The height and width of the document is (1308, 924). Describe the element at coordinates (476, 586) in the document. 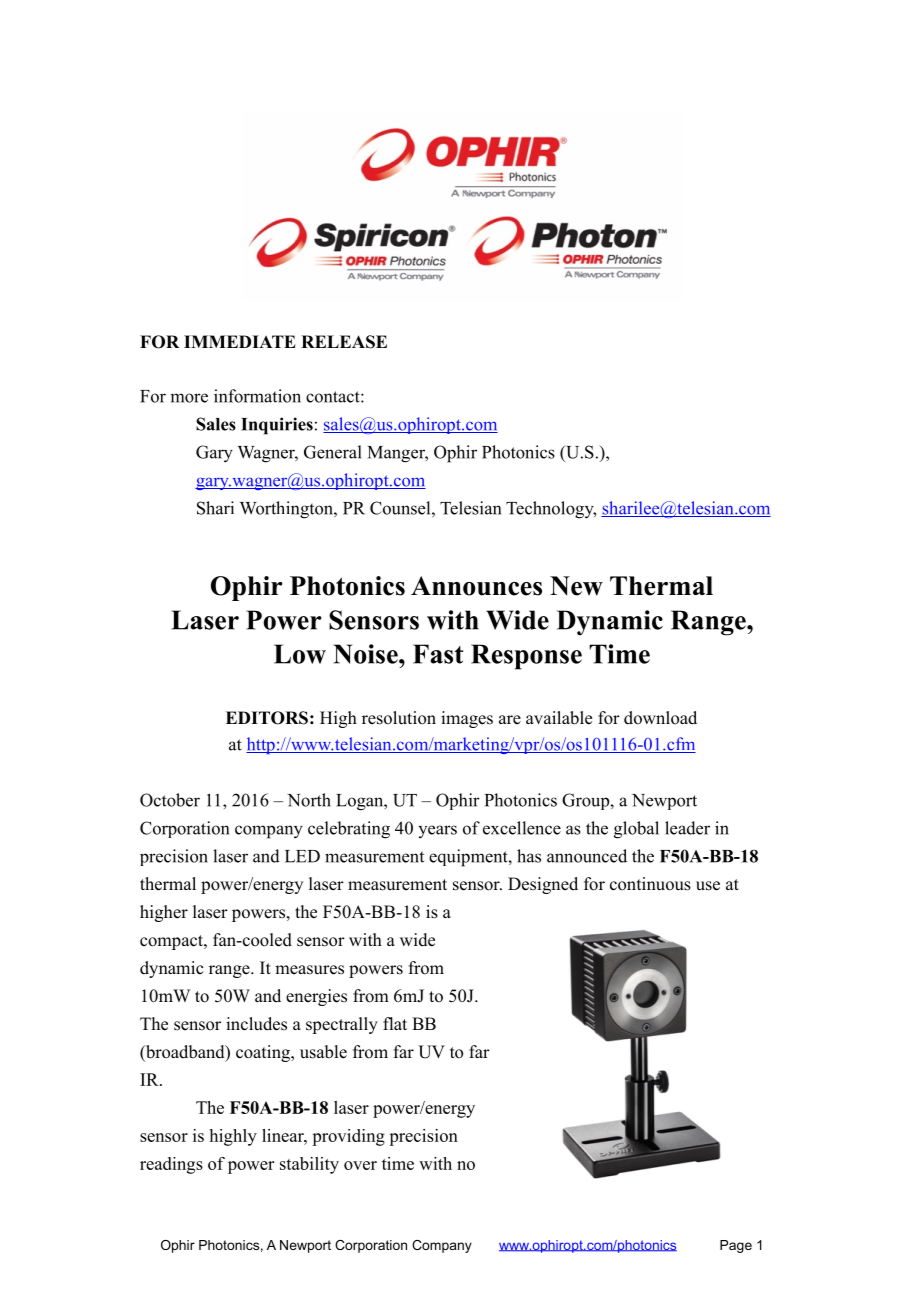

I see `Announces` at that location.
